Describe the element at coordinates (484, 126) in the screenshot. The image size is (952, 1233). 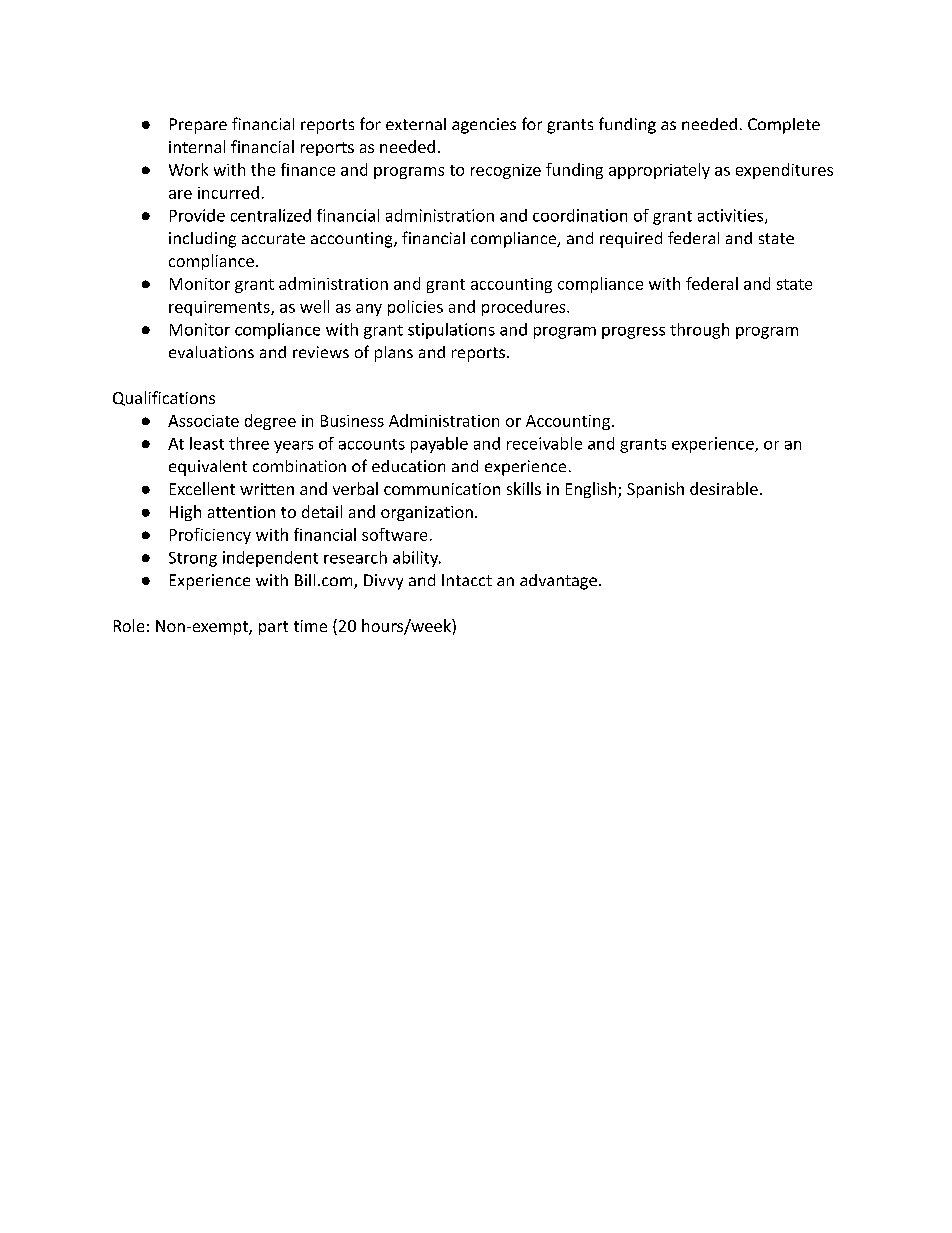
I see `agencies` at that location.
